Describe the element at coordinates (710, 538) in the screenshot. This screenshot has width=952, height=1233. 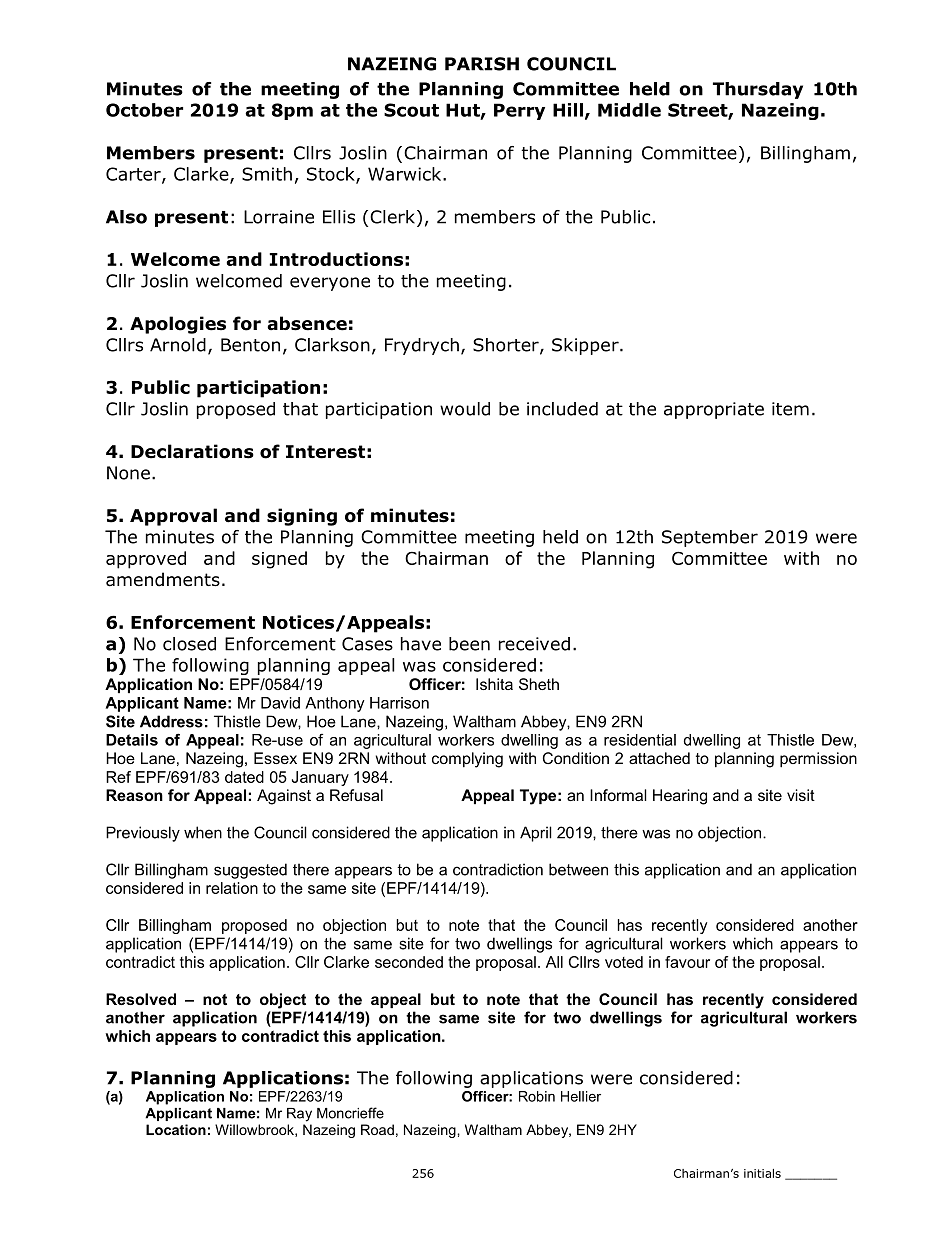
I see `September` at that location.
